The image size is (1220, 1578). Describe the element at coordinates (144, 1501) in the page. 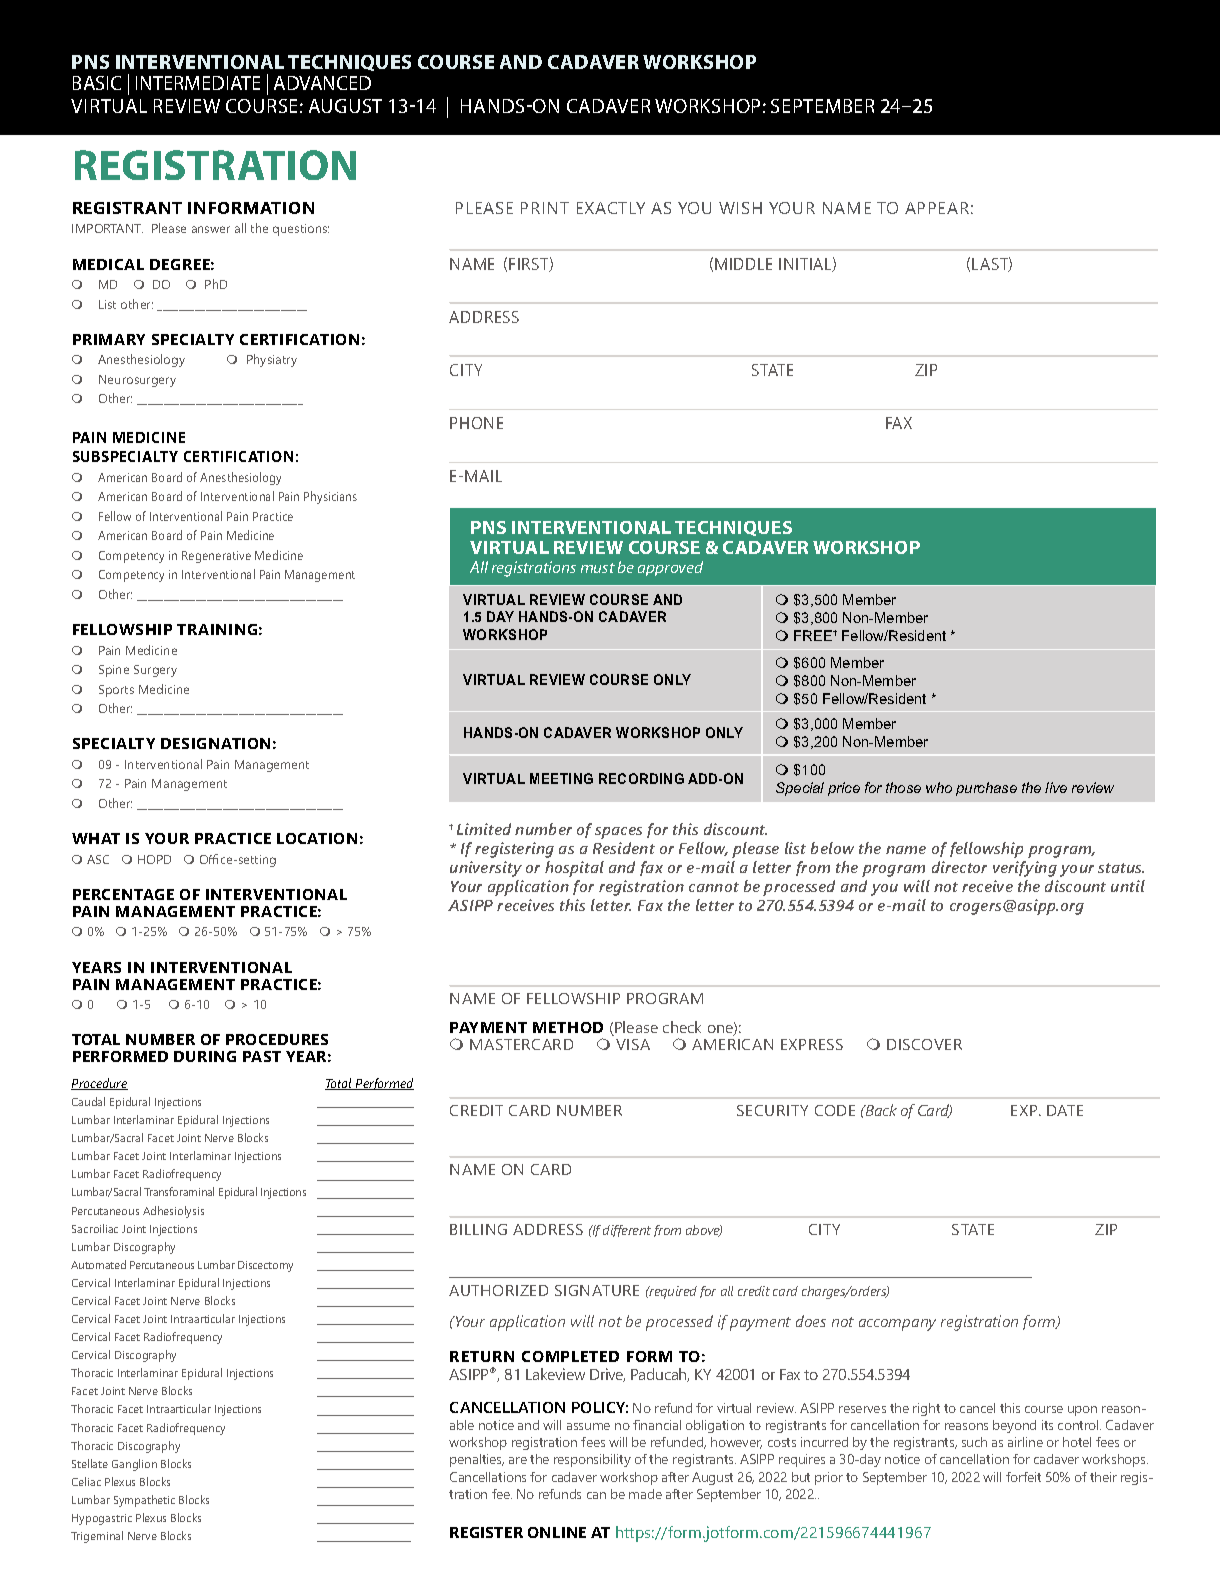

I see `Sympathetic` at that location.
